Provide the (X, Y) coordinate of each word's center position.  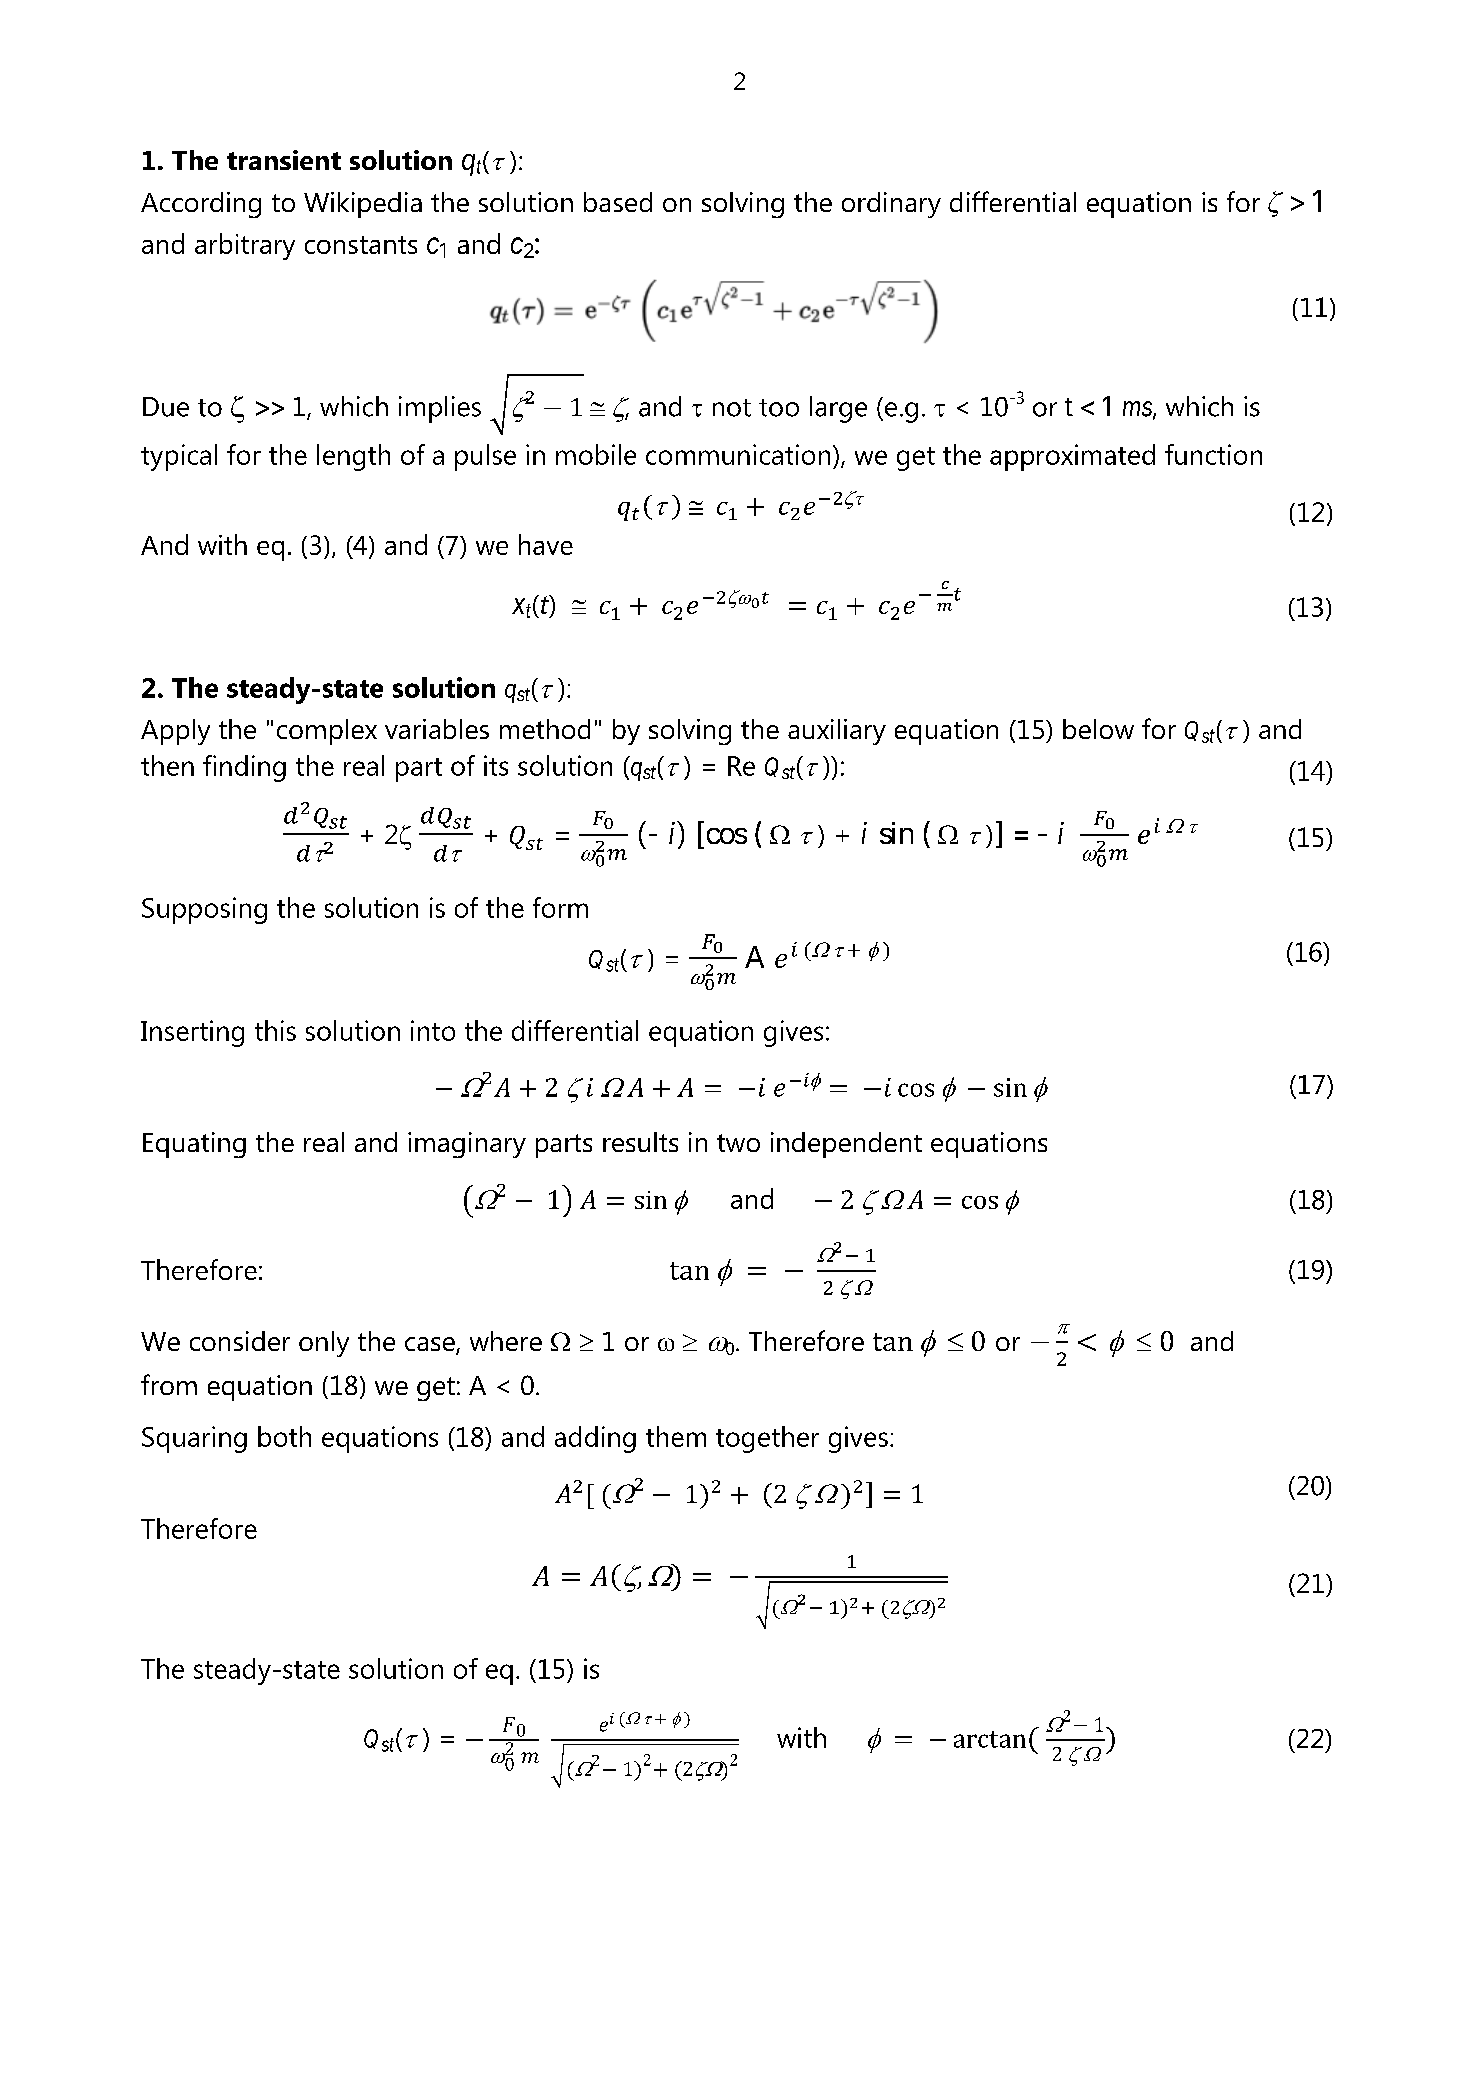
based (618, 202)
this (275, 1030)
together (767, 1439)
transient (284, 160)
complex (327, 732)
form (560, 907)
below (1098, 729)
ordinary (891, 205)
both (284, 1436)
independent (846, 1145)
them (676, 1436)
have (546, 544)
